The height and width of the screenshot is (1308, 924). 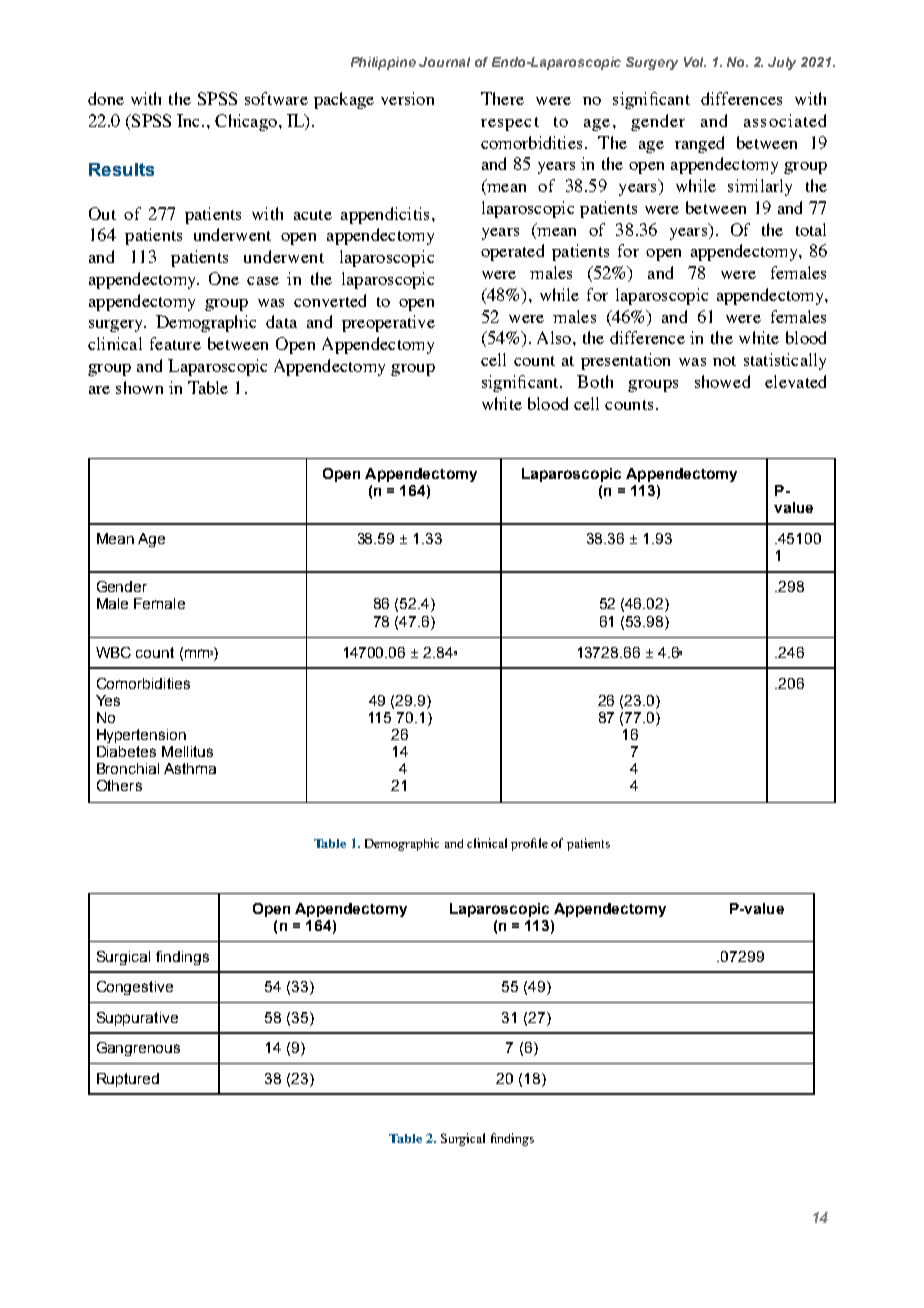 What do you see at coordinates (138, 1049) in the screenshot?
I see `Gangrenous` at bounding box center [138, 1049].
